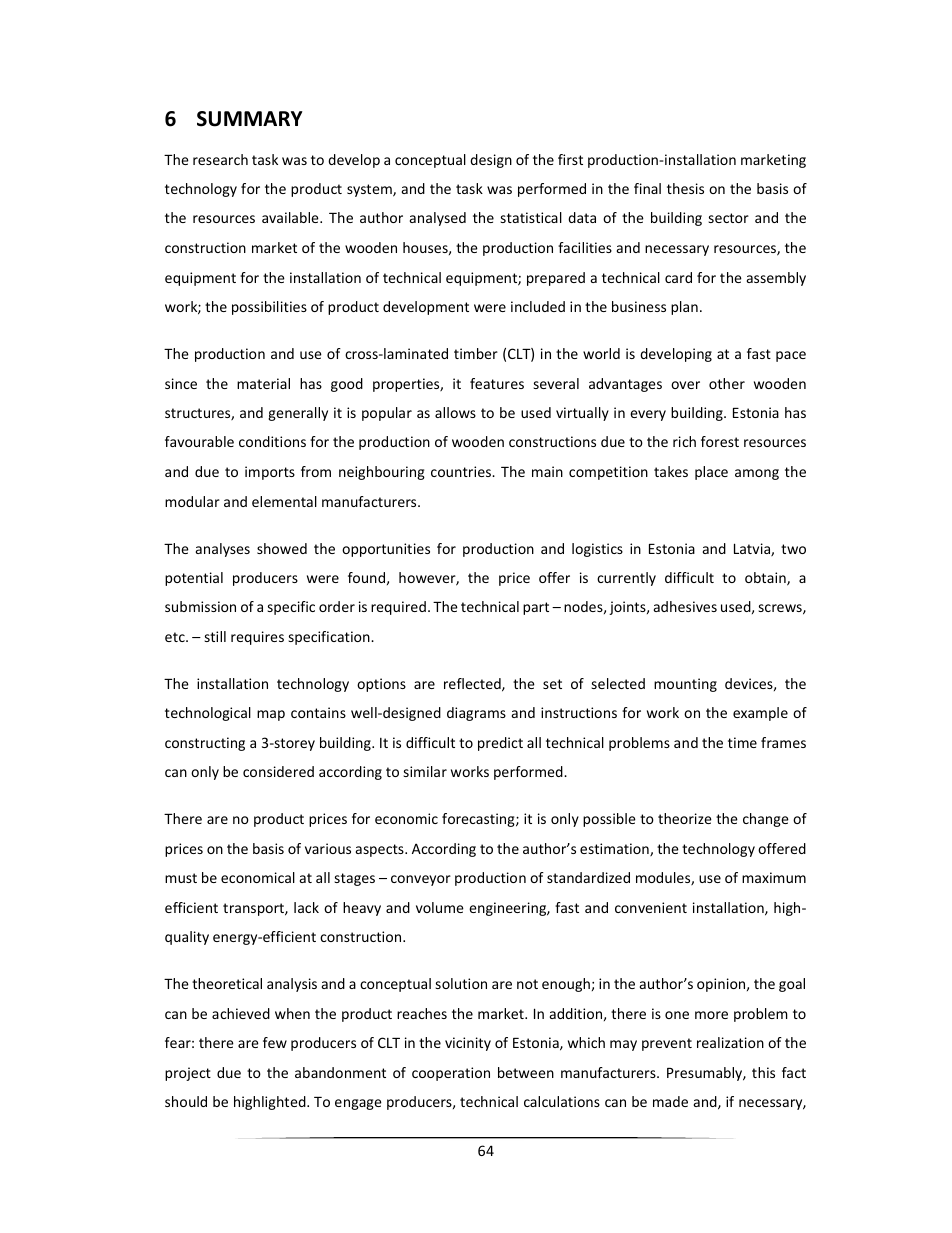 The image size is (952, 1233). I want to click on material, so click(263, 383).
